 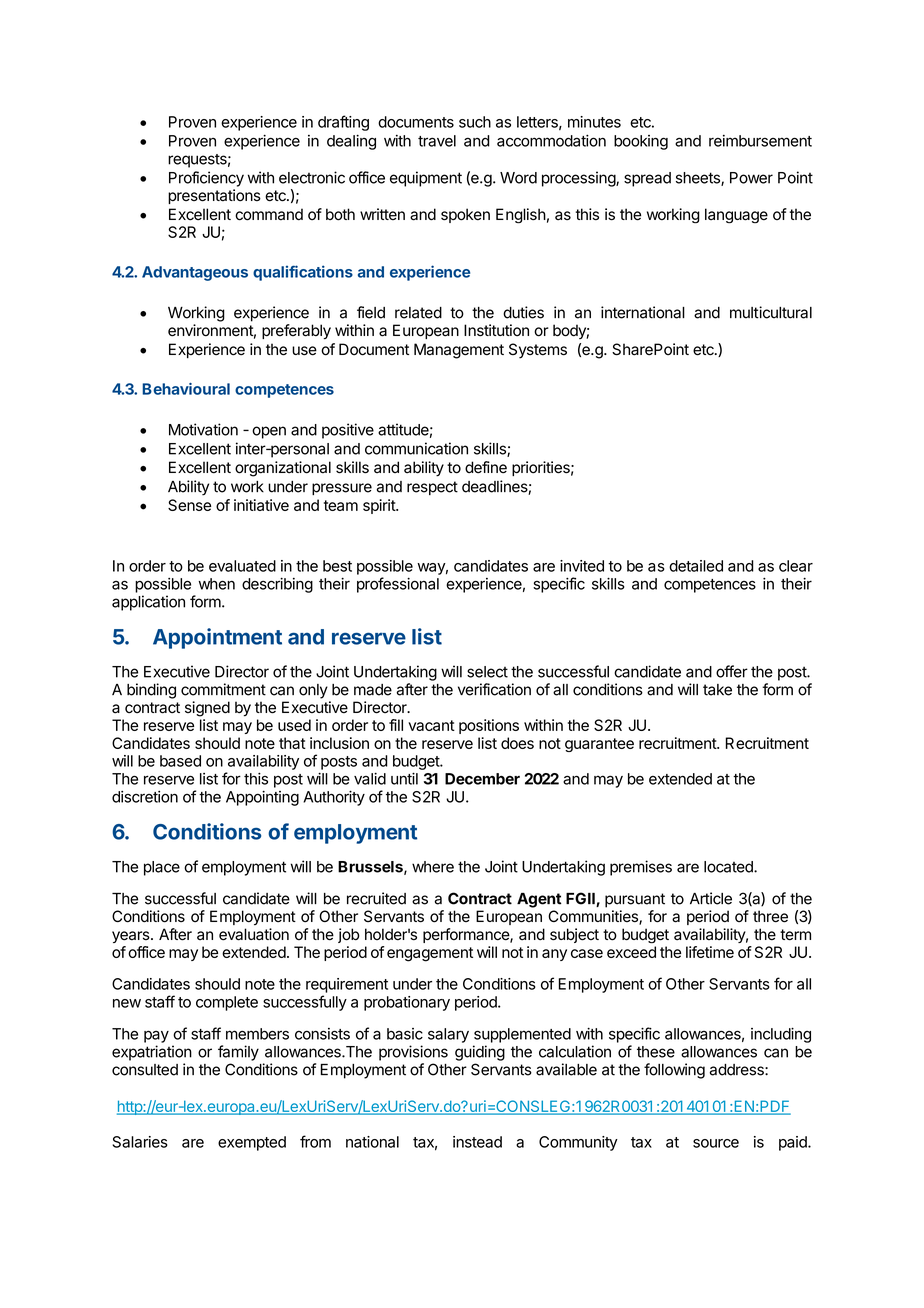 What do you see at coordinates (186, 389) in the document?
I see `Behavioural` at bounding box center [186, 389].
